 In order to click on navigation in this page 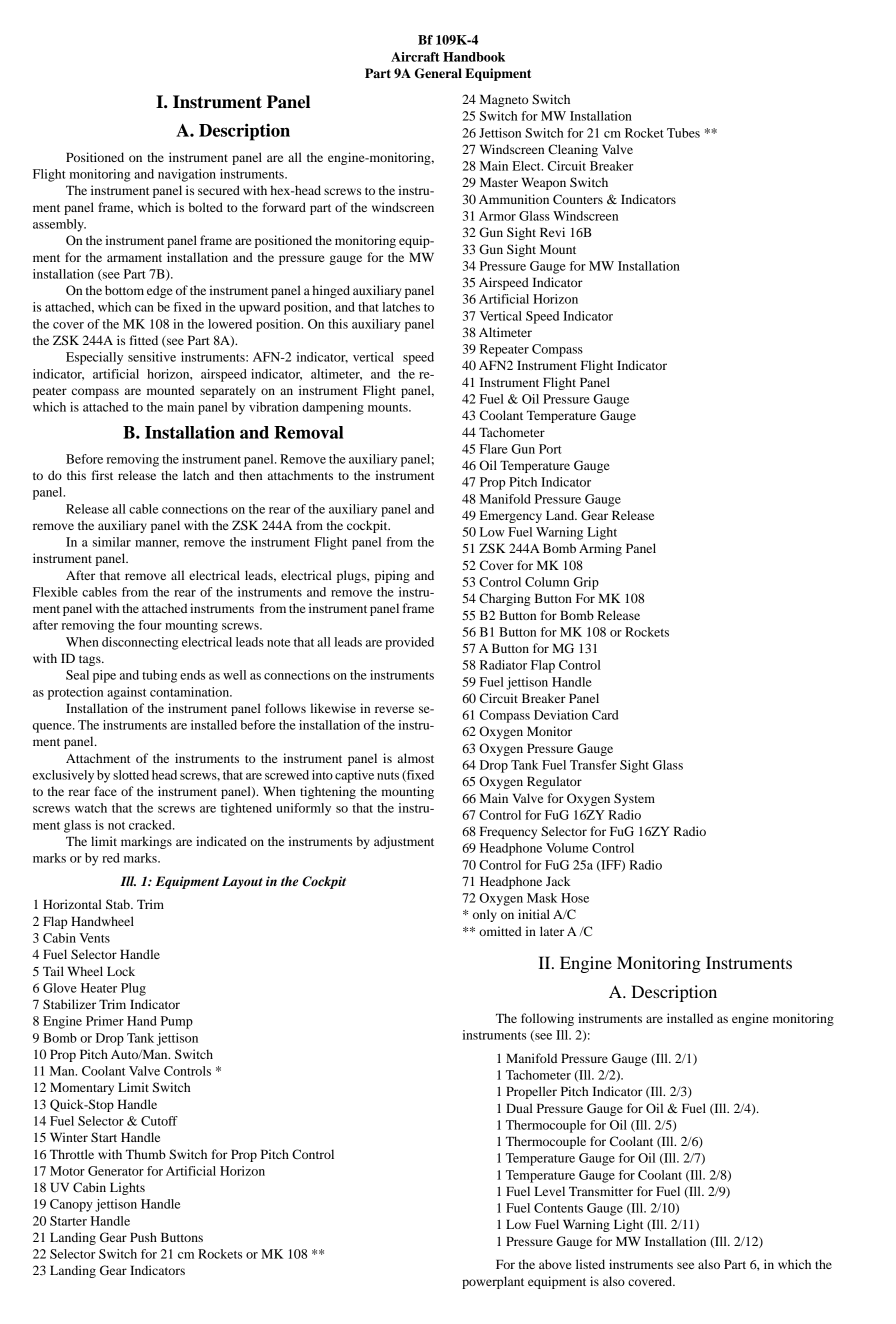, I will do `click(187, 175)`.
